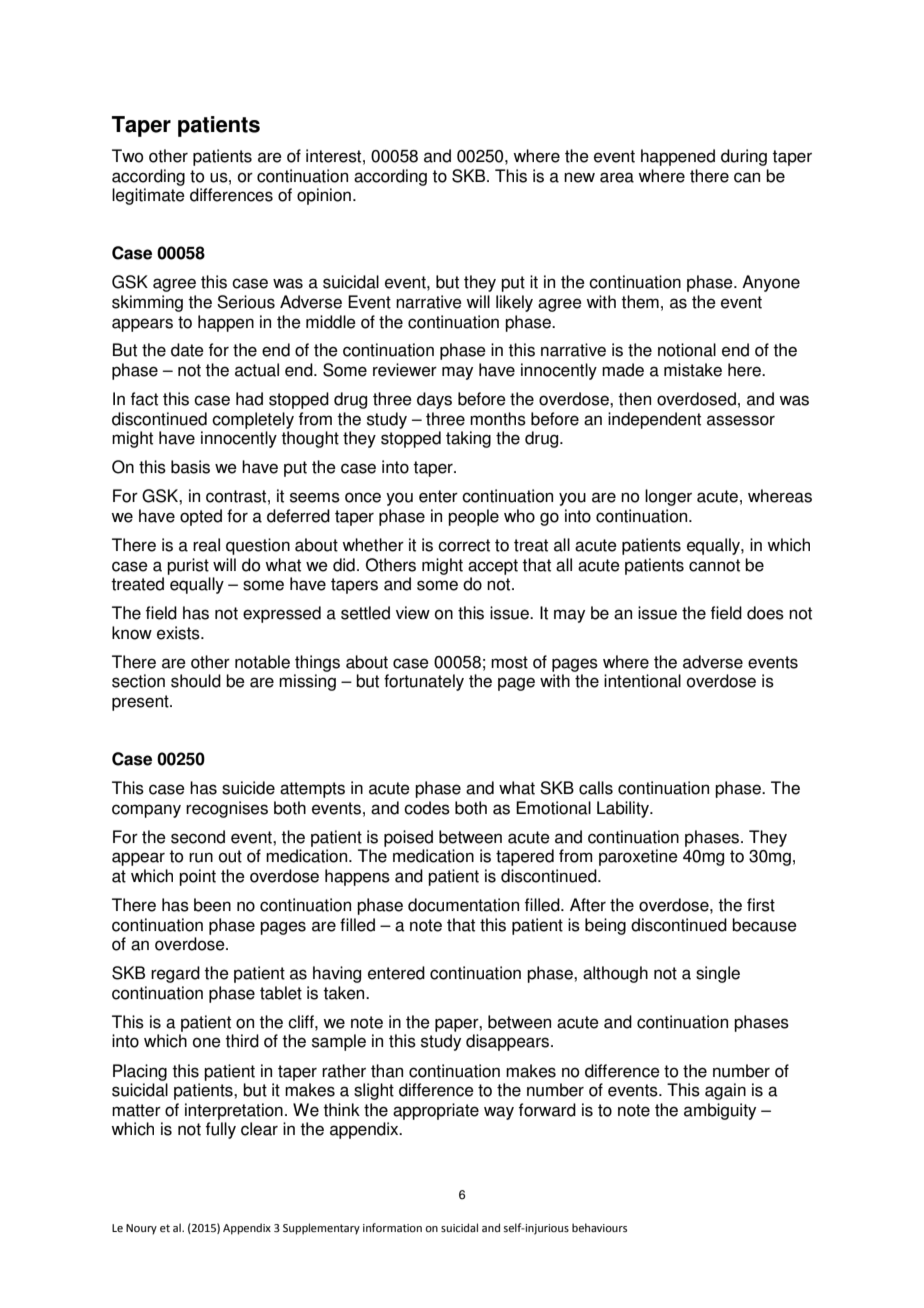  What do you see at coordinates (473, 517) in the screenshot?
I see `people` at bounding box center [473, 517].
